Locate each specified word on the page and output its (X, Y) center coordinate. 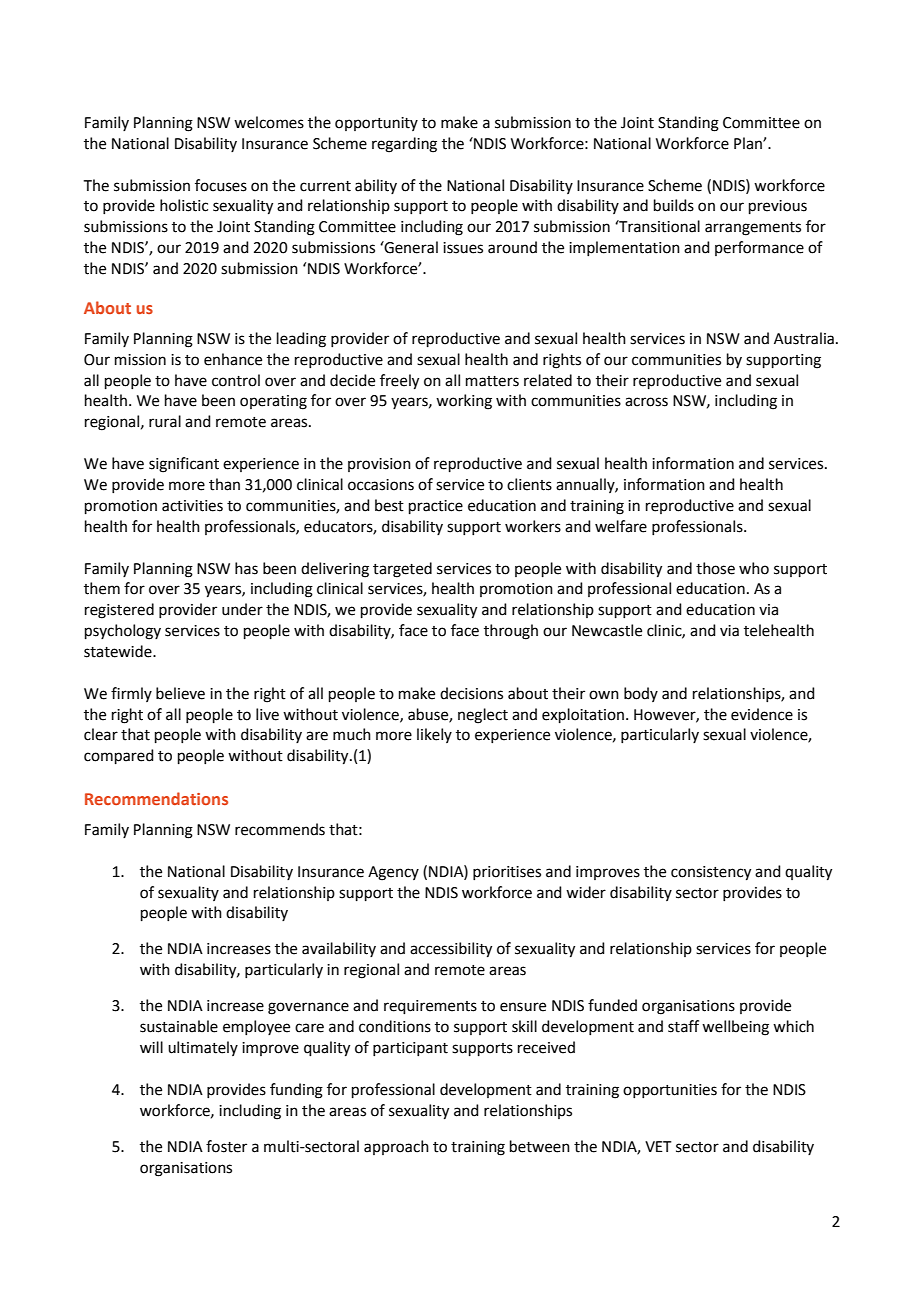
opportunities (670, 1091)
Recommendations (156, 798)
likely (434, 735)
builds (674, 205)
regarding (404, 145)
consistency (711, 873)
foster (226, 1146)
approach (396, 1147)
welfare (621, 526)
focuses (221, 185)
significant (184, 465)
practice (436, 507)
